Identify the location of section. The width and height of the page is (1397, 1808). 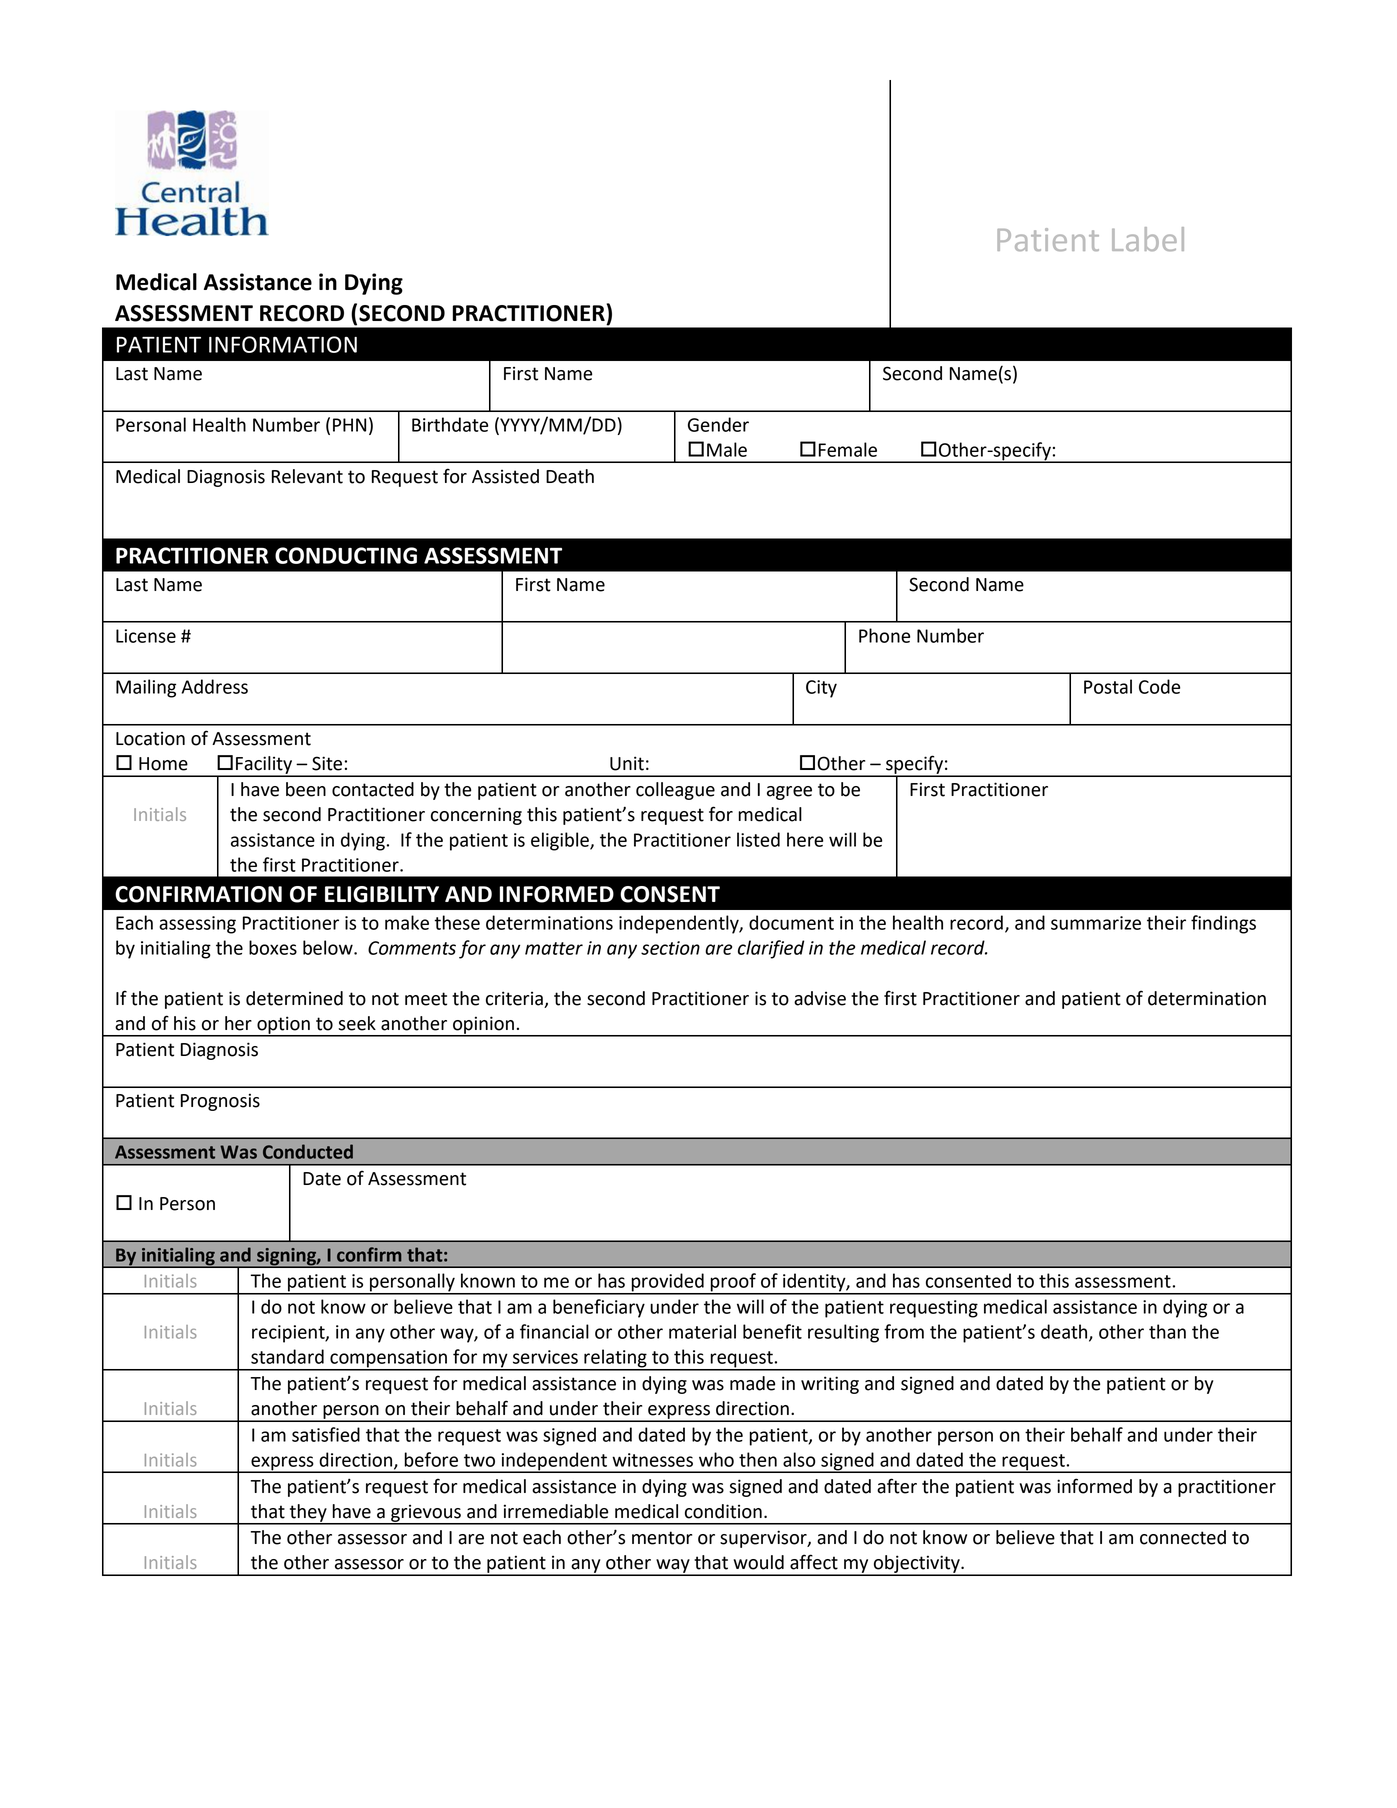
(670, 948).
